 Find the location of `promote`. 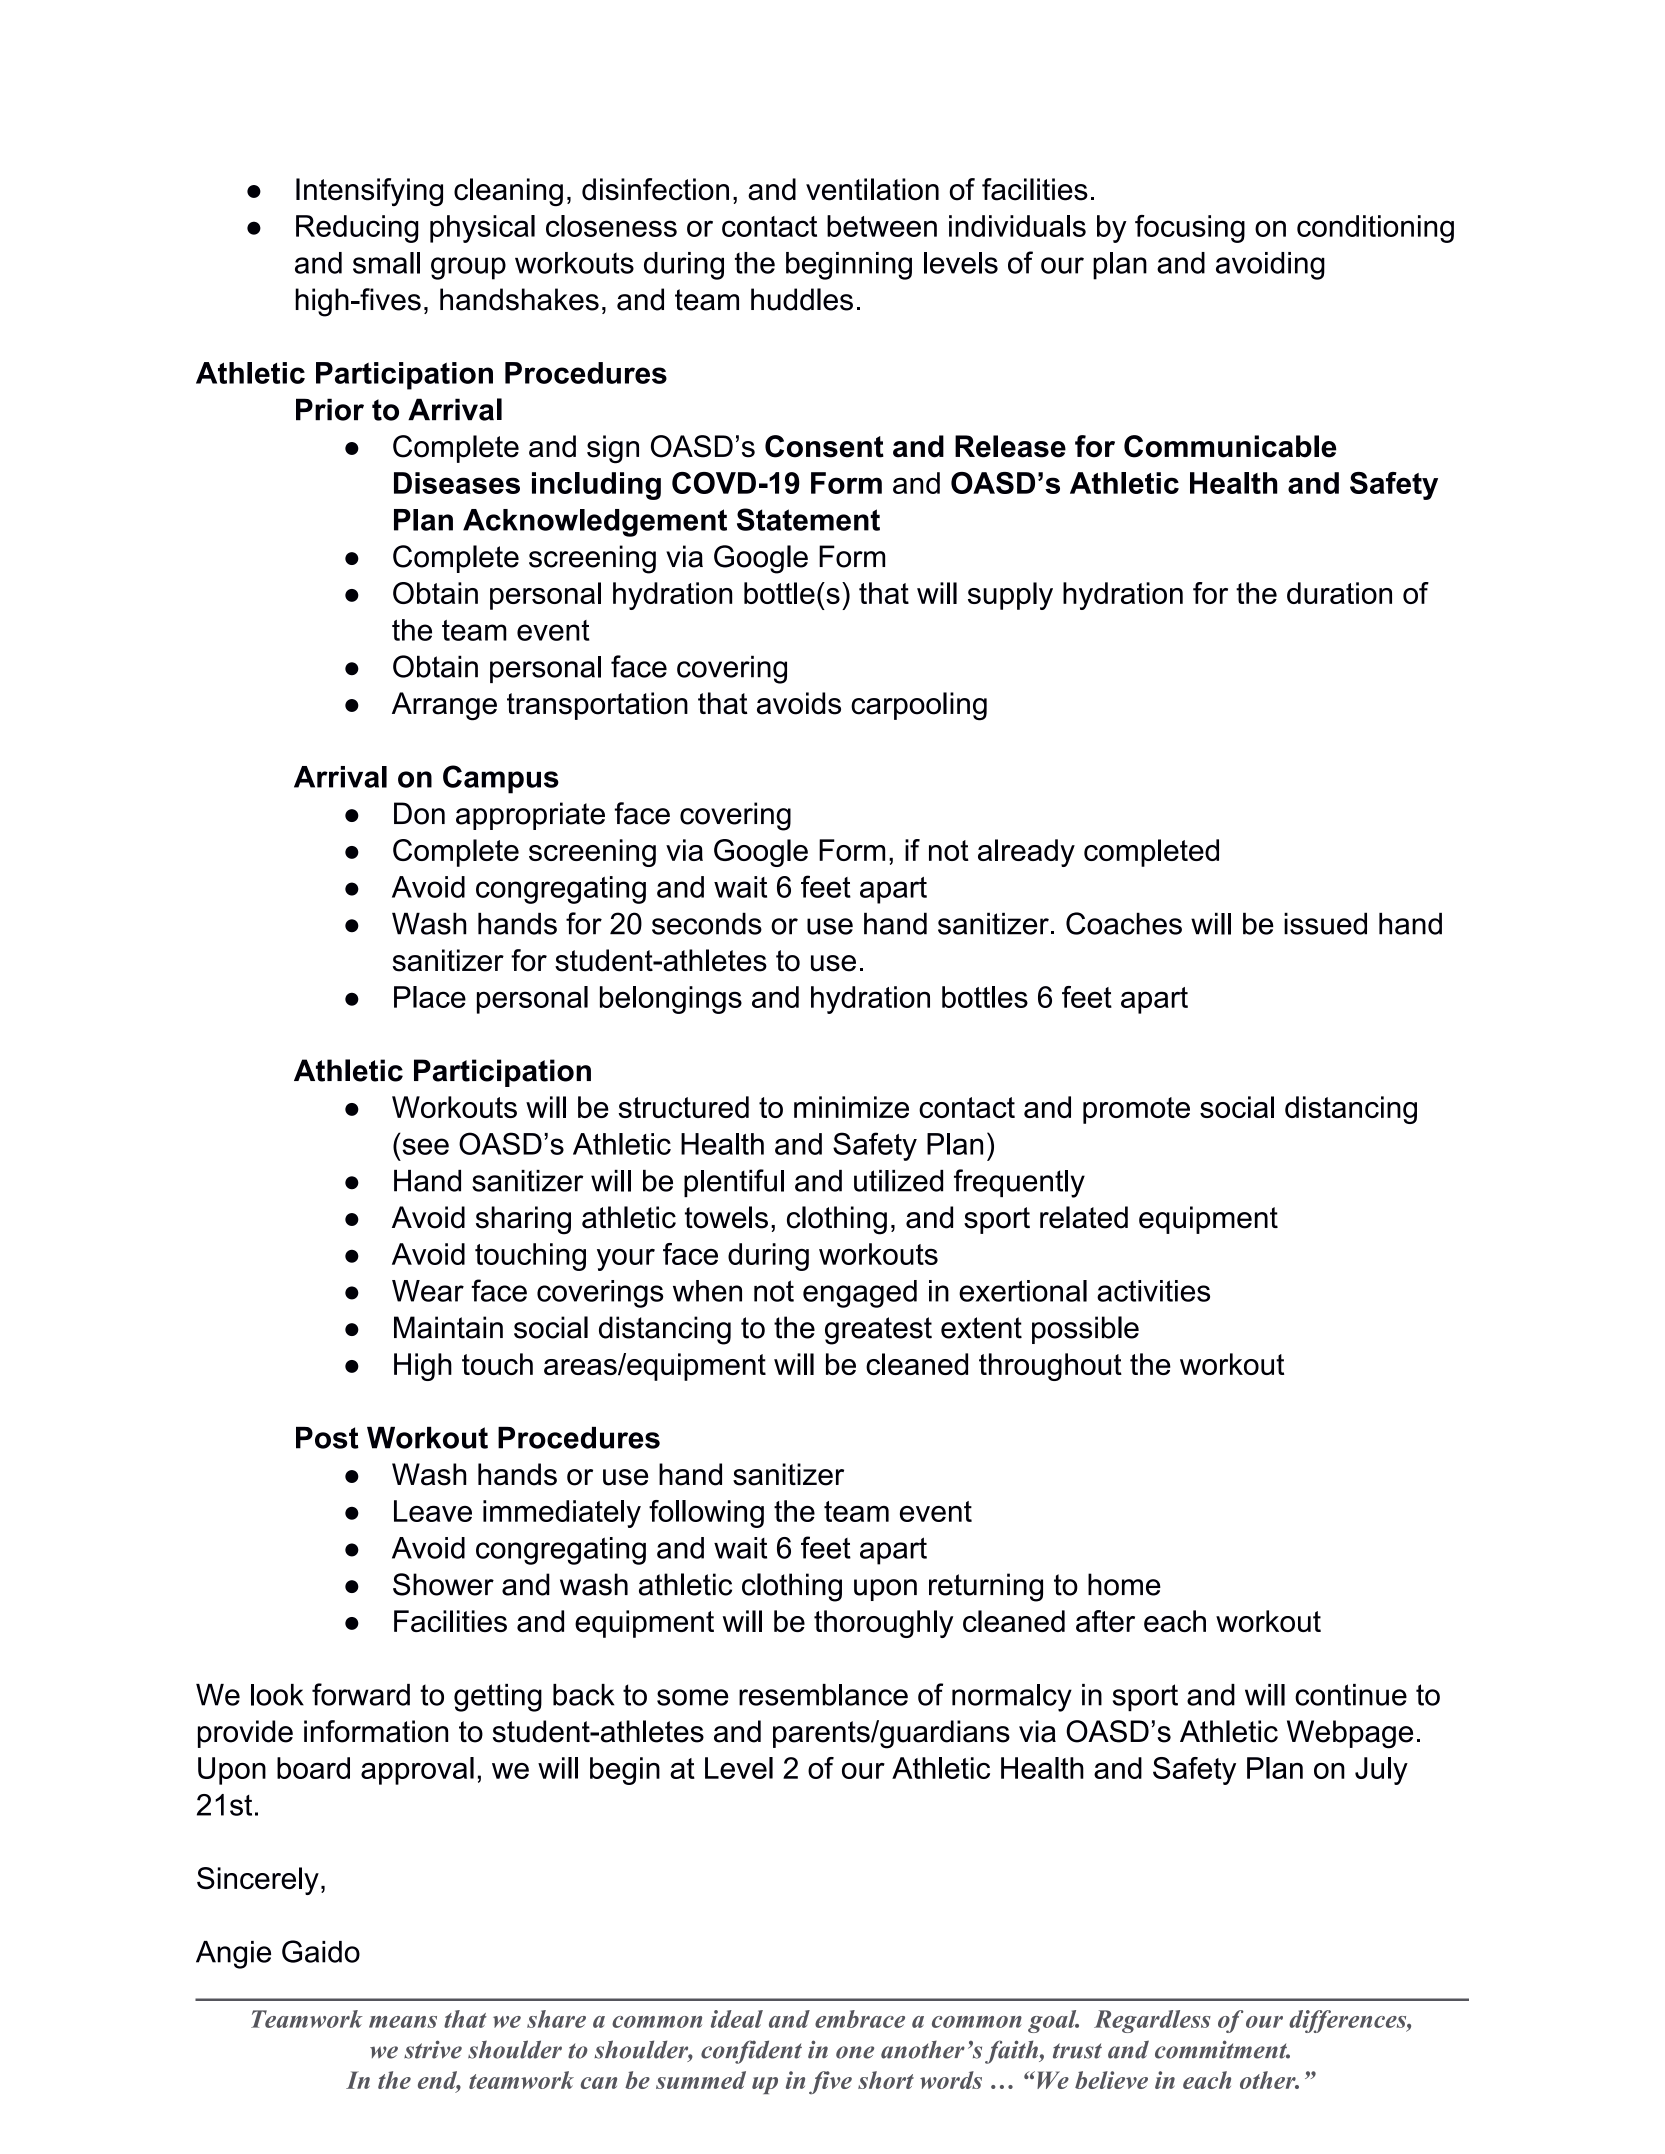

promote is located at coordinates (1136, 1110).
